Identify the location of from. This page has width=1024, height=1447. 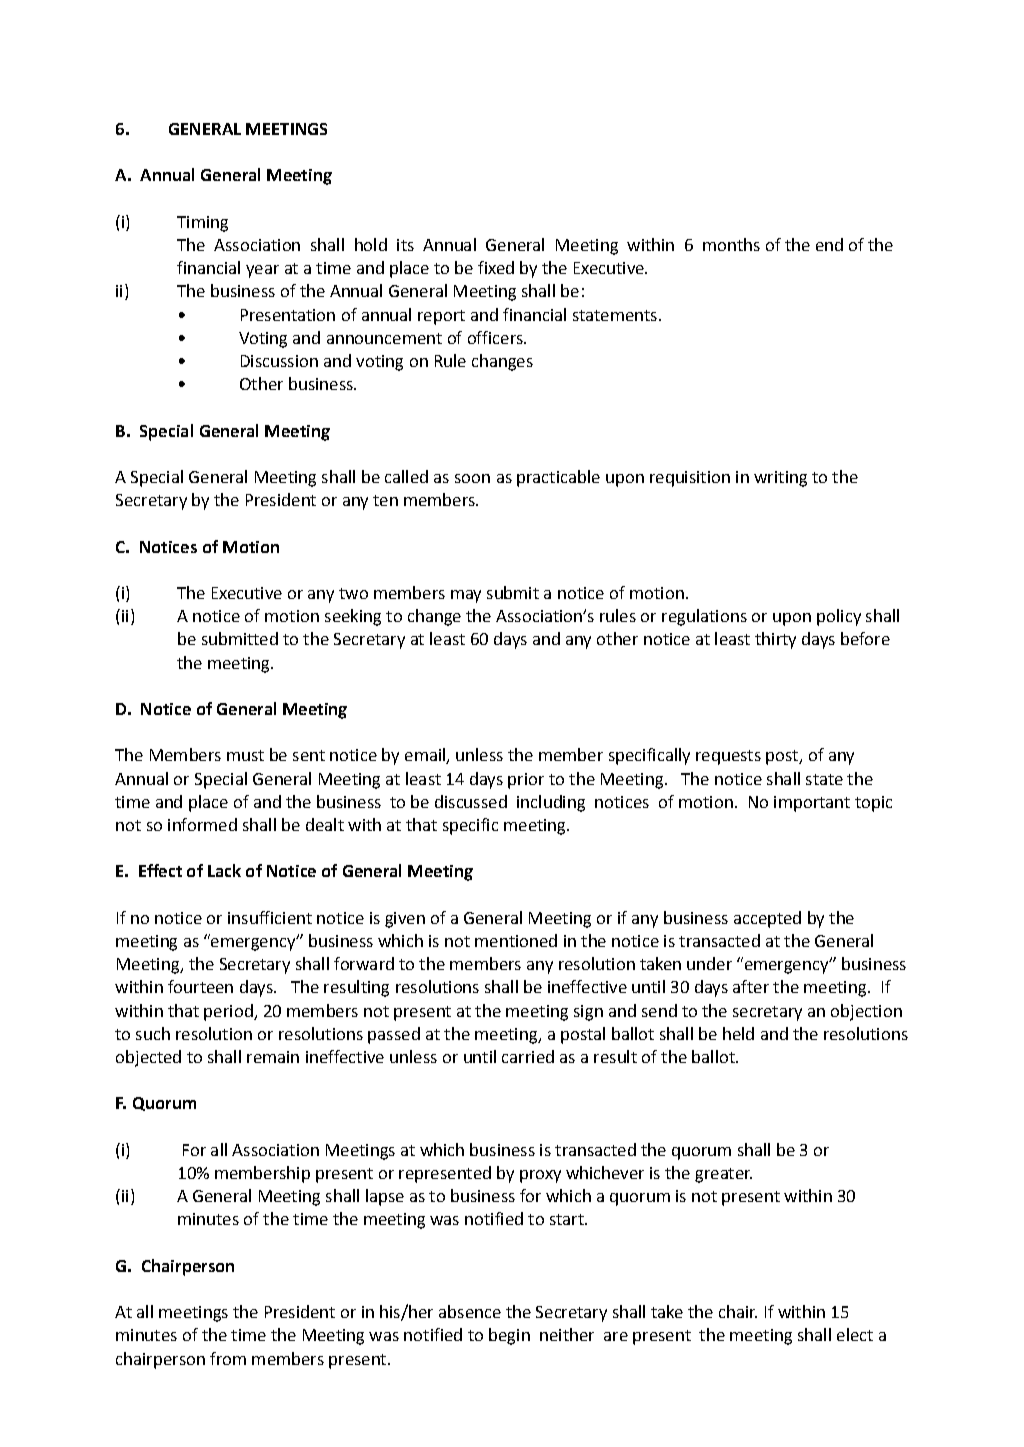
(228, 1358).
